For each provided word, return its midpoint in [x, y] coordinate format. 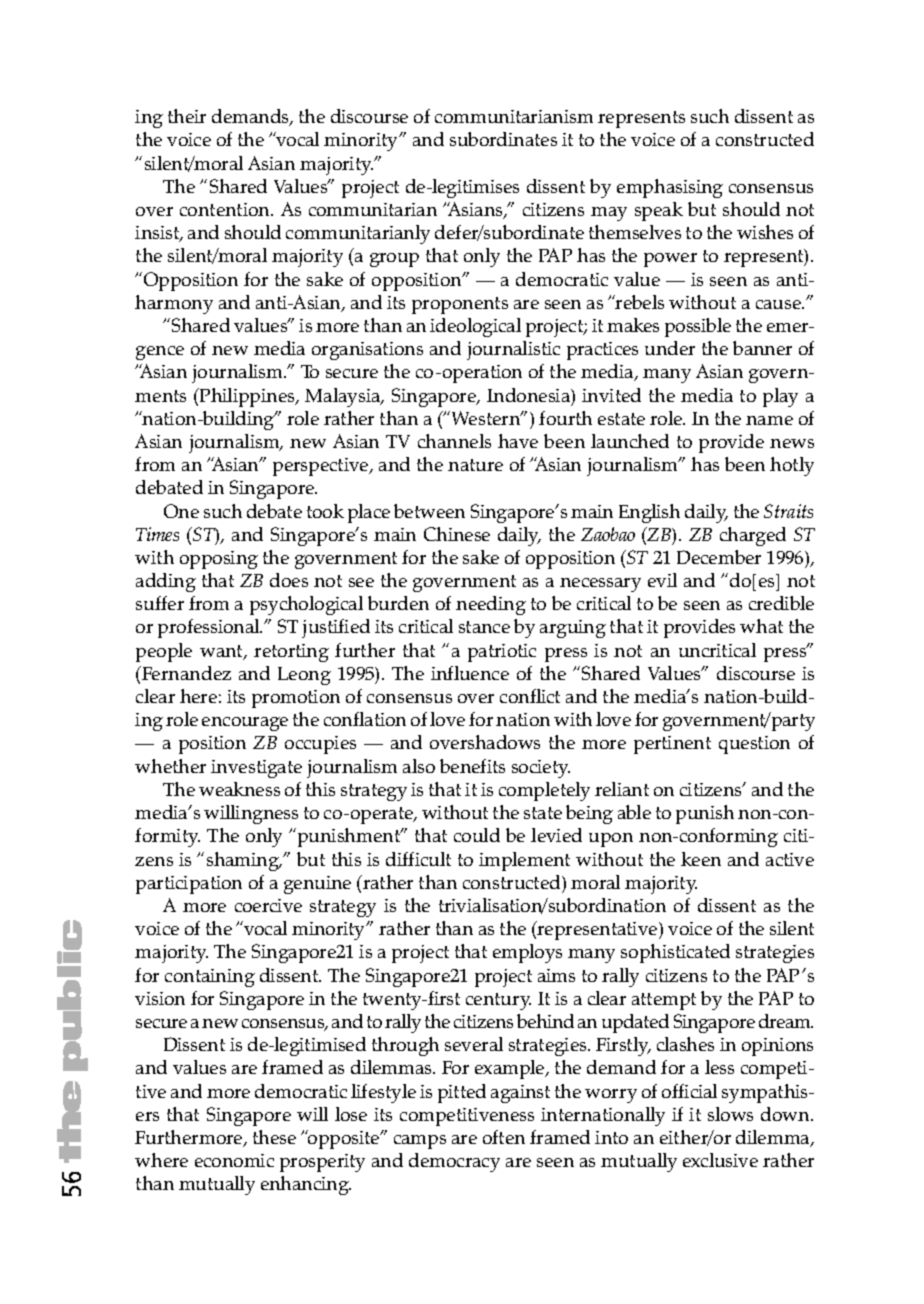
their [187, 116]
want [222, 652]
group [394, 260]
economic [234, 1160]
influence [470, 673]
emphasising [670, 188]
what [761, 626]
